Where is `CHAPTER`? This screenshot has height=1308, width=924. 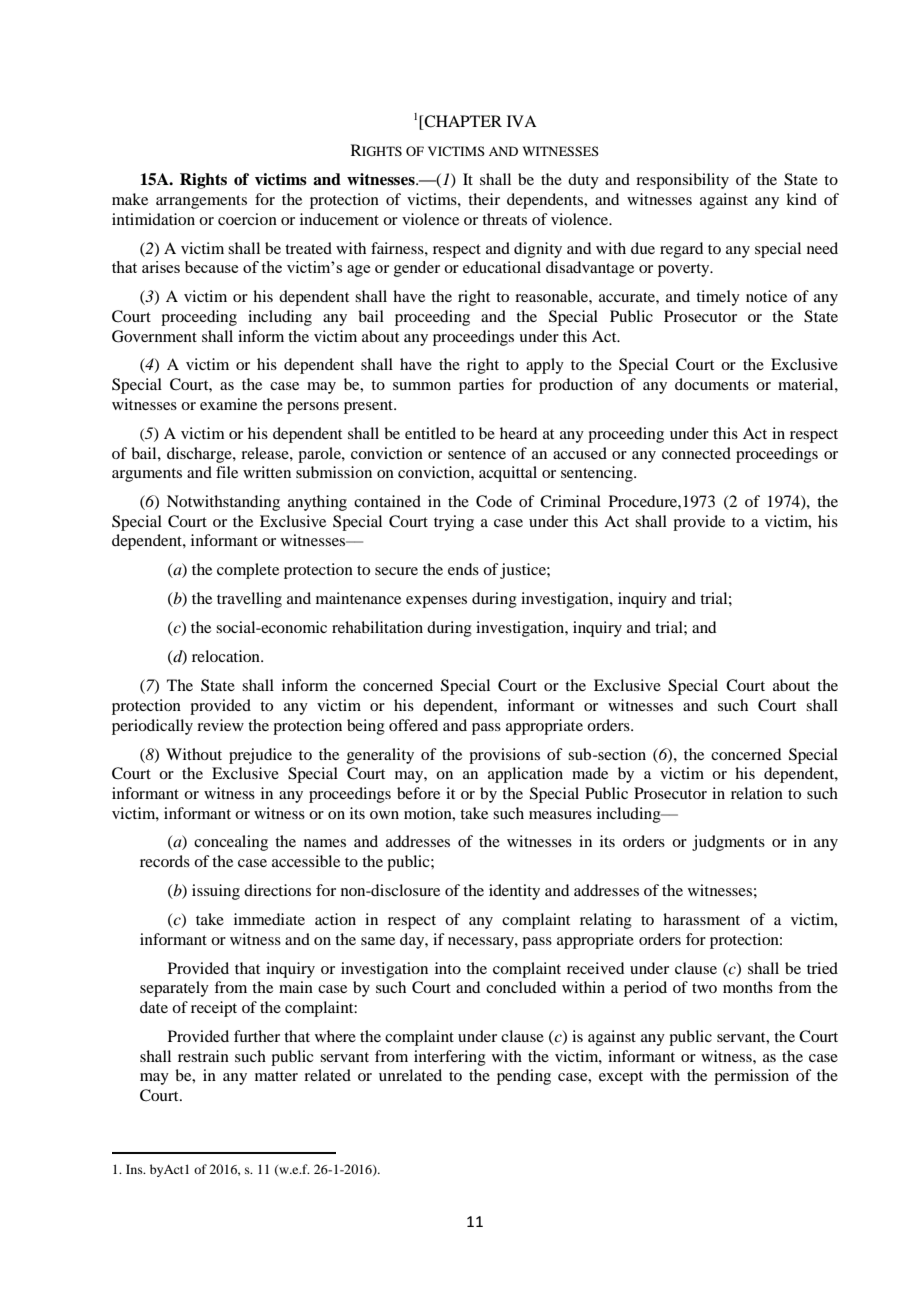 CHAPTER is located at coordinates (462, 122).
